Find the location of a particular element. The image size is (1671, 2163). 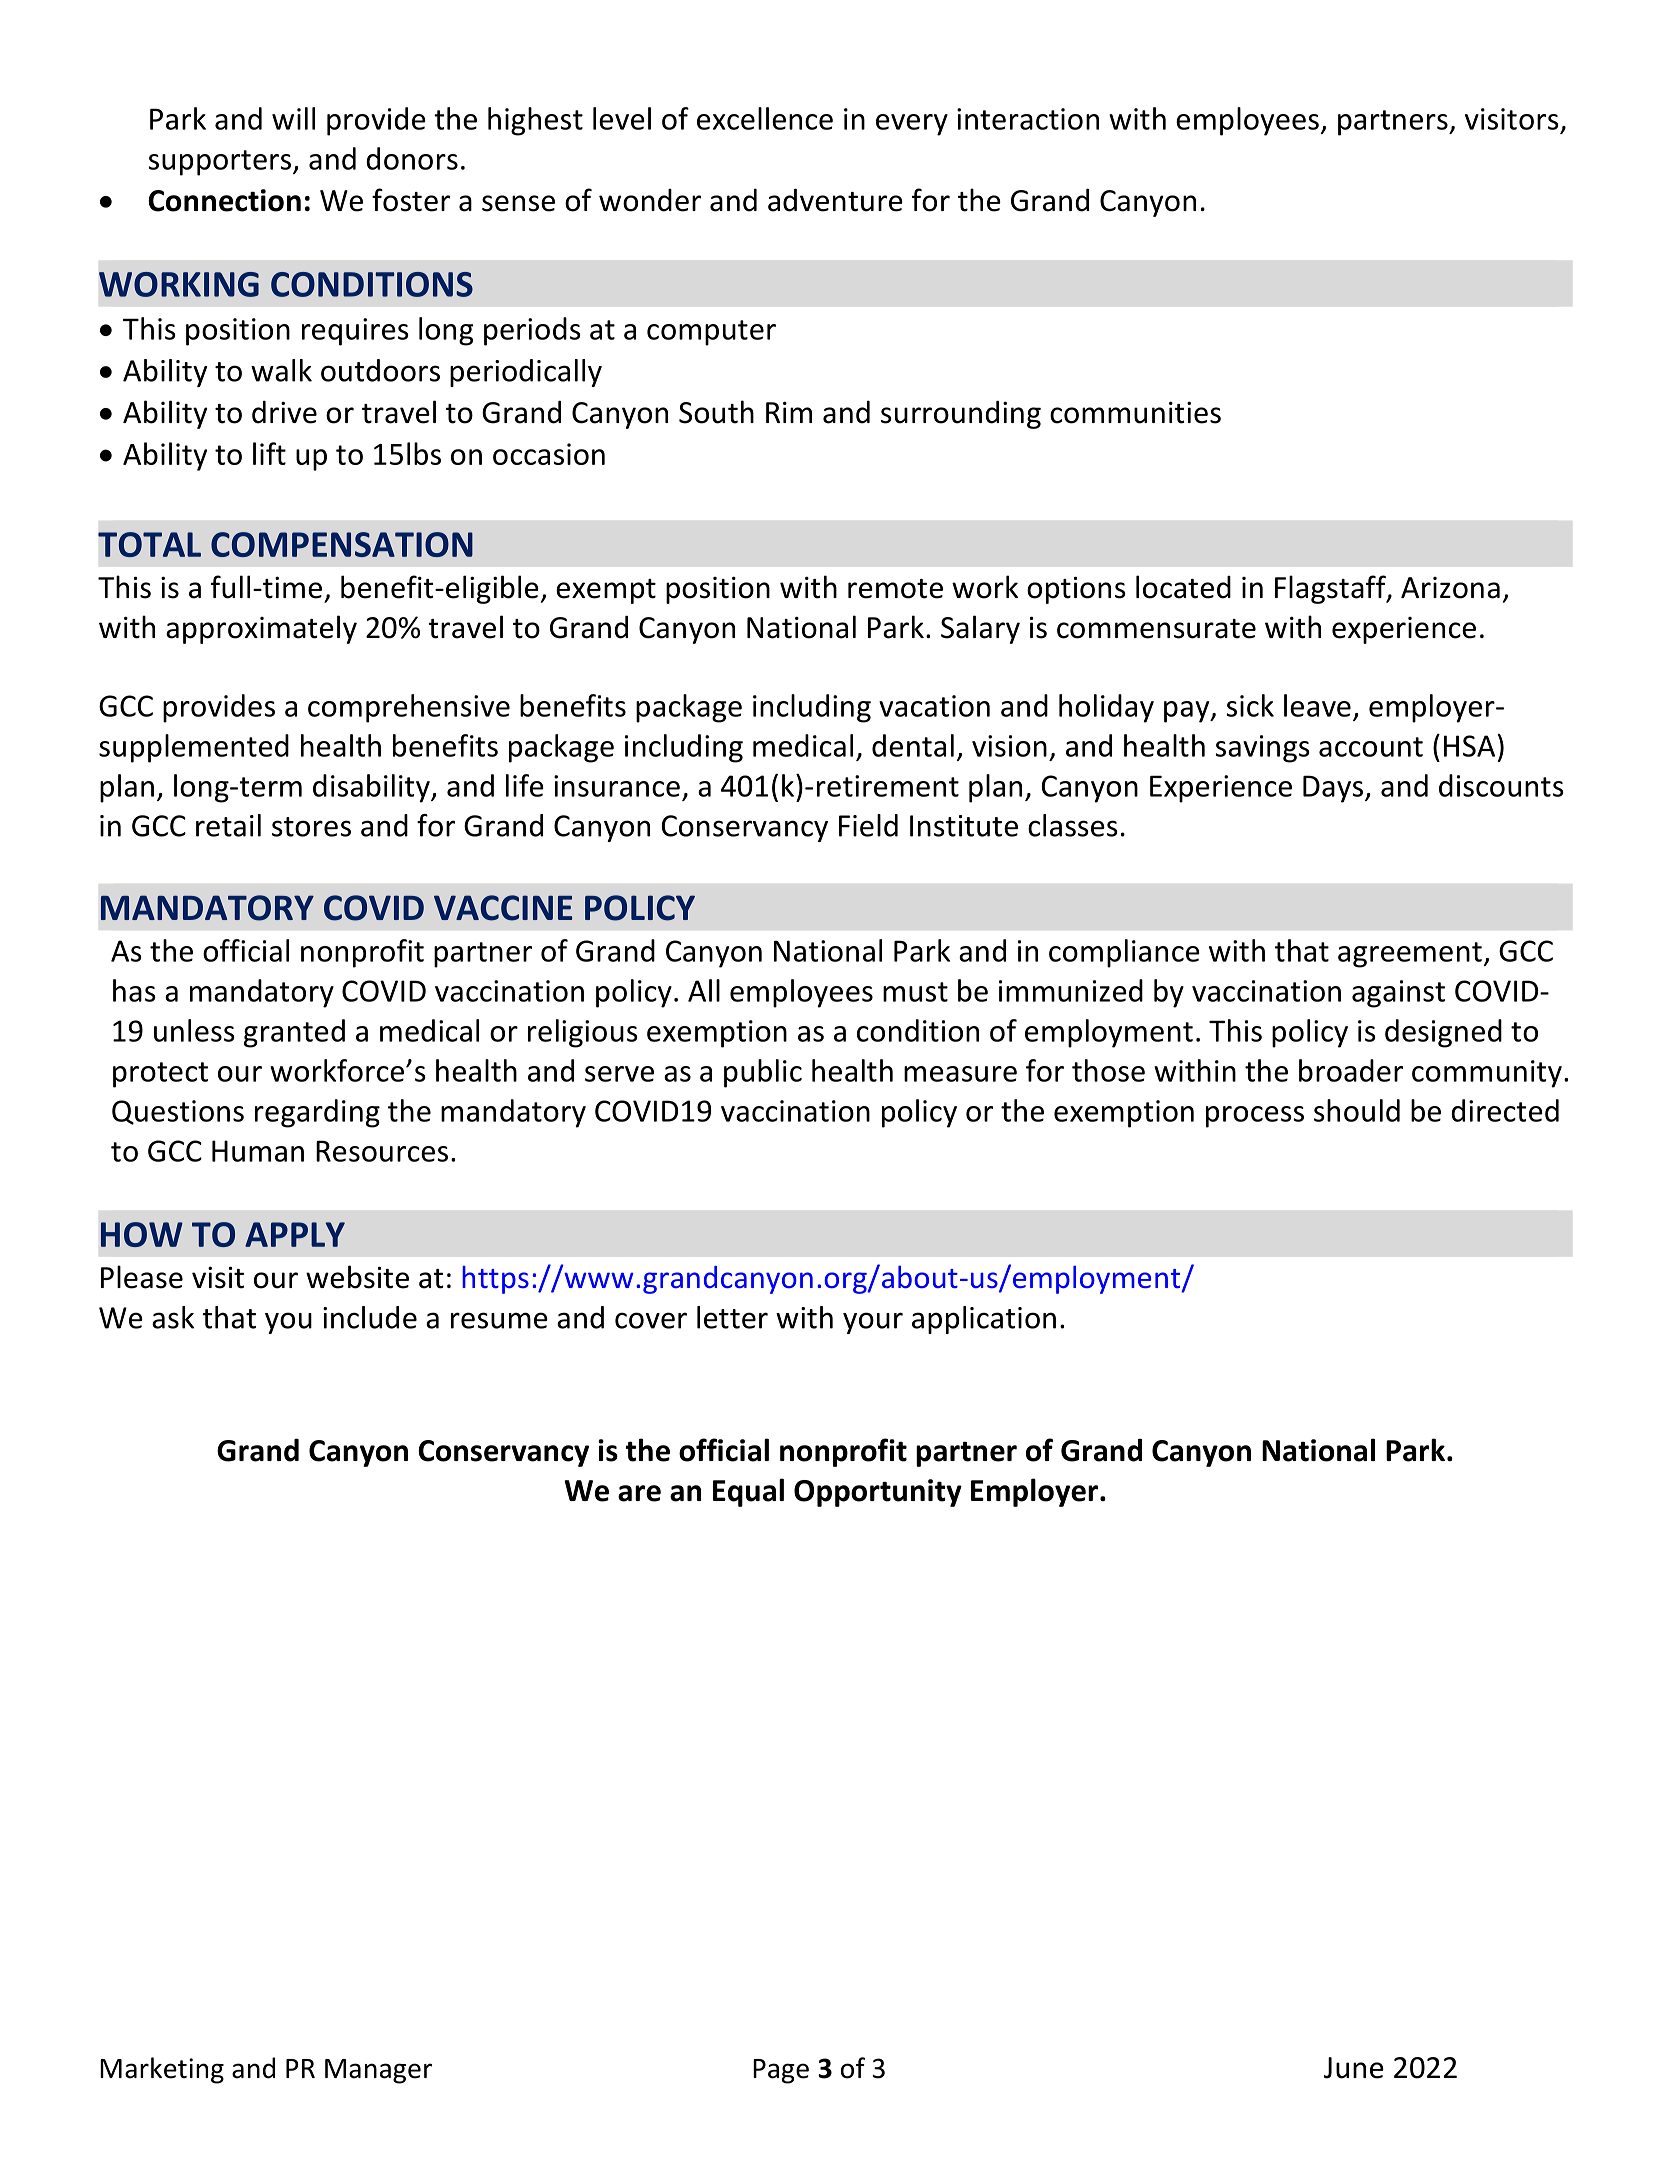

your is located at coordinates (873, 1323).
